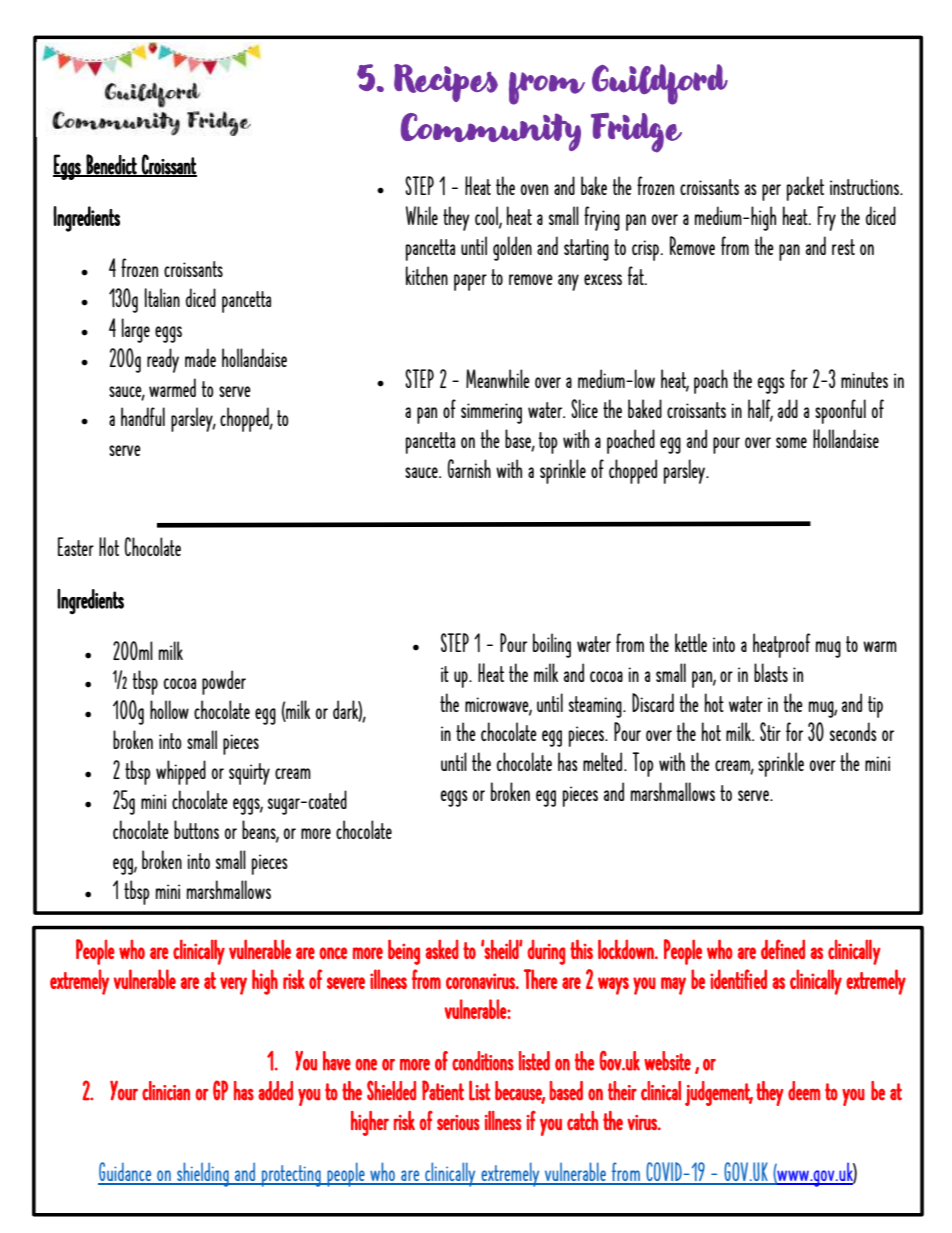 The height and width of the screenshot is (1233, 952). What do you see at coordinates (143, 416) in the screenshot?
I see `handful` at bounding box center [143, 416].
